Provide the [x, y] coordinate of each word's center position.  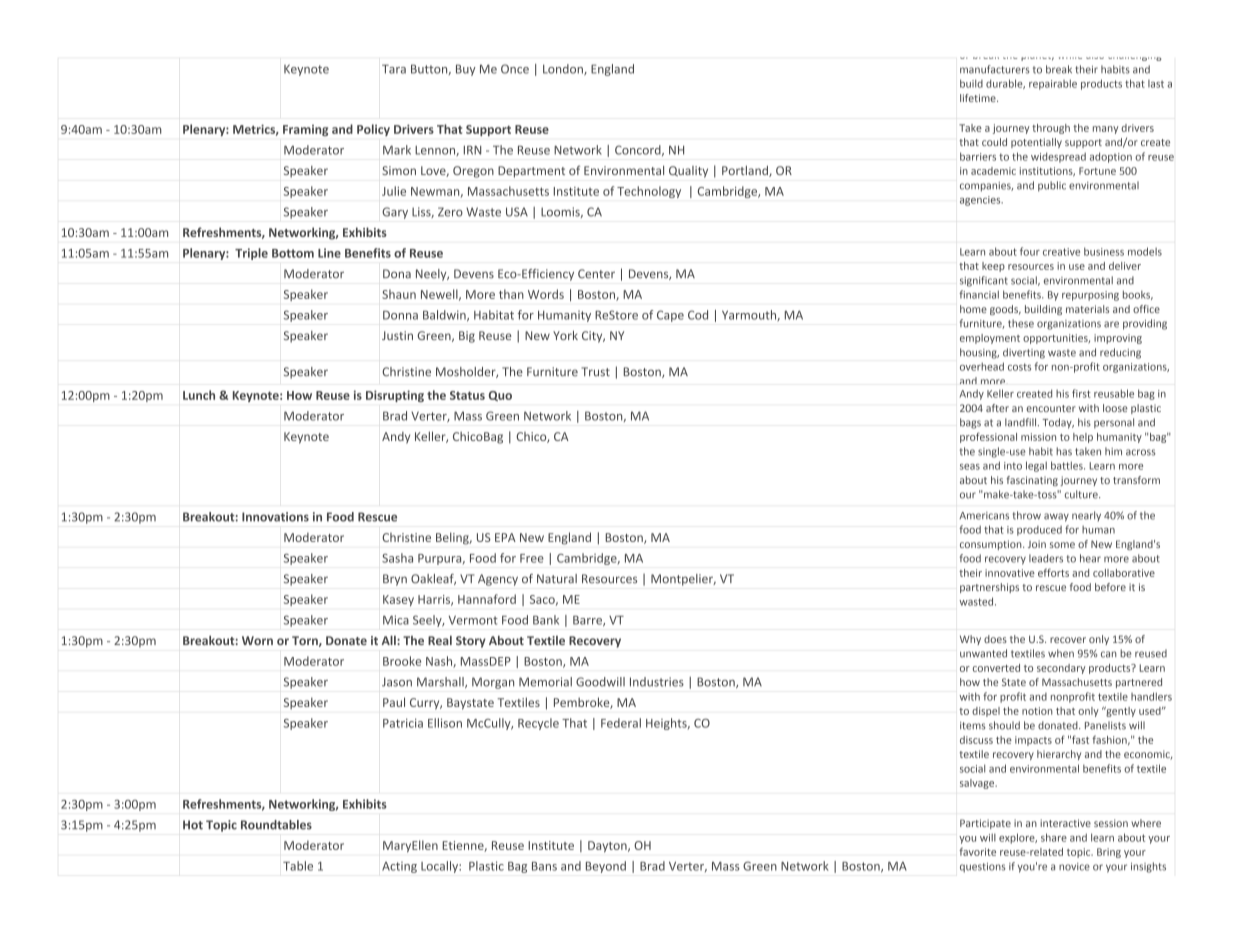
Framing [305, 130]
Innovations [275, 517]
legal [1036, 466]
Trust [595, 372]
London [564, 69]
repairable [1053, 84]
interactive [1065, 823]
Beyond [606, 867]
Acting [399, 867]
